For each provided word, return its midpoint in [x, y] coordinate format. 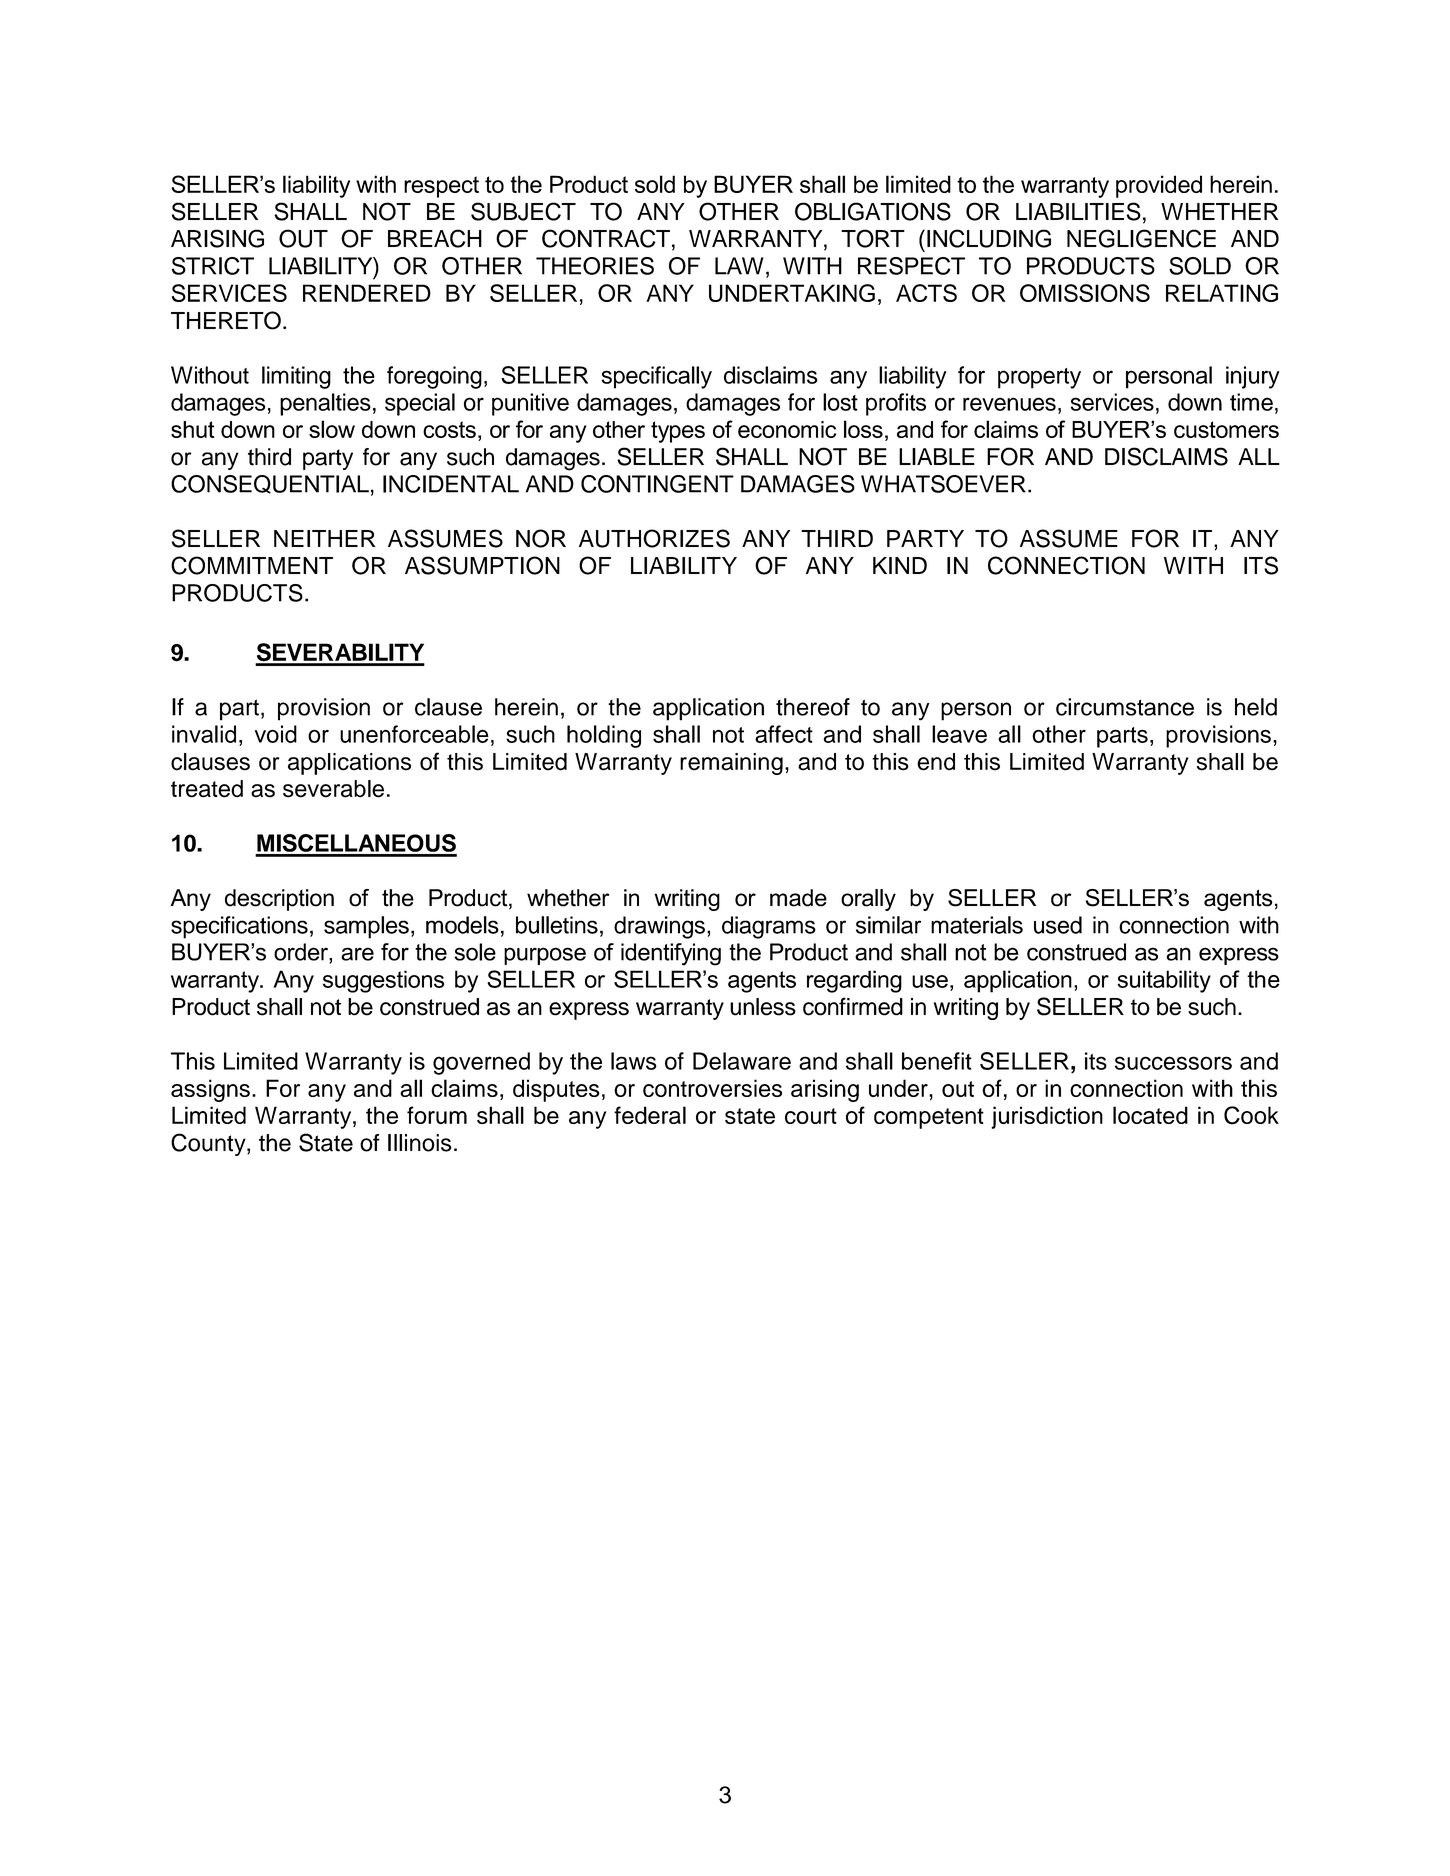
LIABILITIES [1078, 211]
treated [207, 789]
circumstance [1125, 707]
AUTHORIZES [654, 538]
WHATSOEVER [943, 484]
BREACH [435, 238]
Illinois [420, 1143]
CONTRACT [606, 238]
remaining [731, 764]
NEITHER [324, 538]
